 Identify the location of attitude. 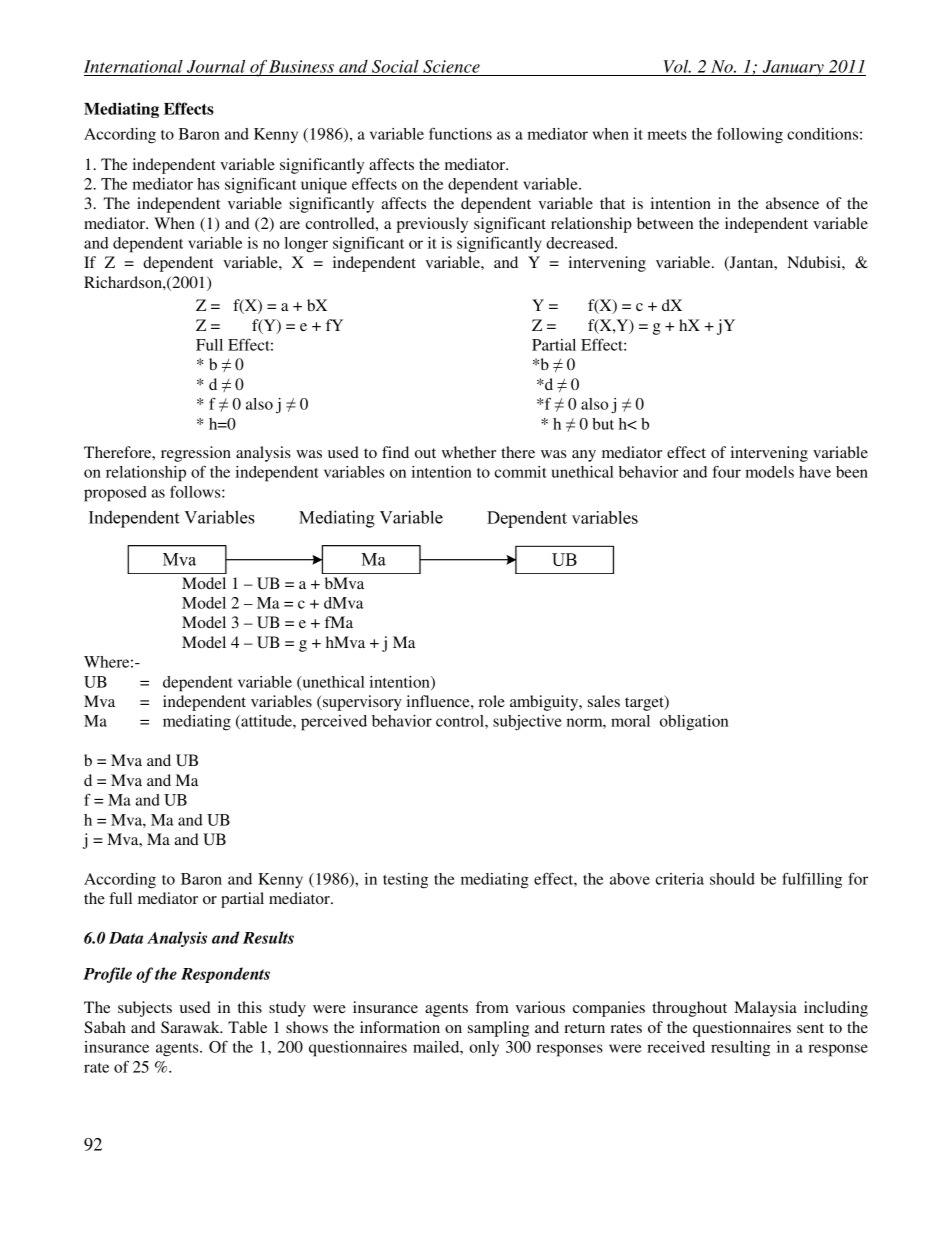
(266, 722).
